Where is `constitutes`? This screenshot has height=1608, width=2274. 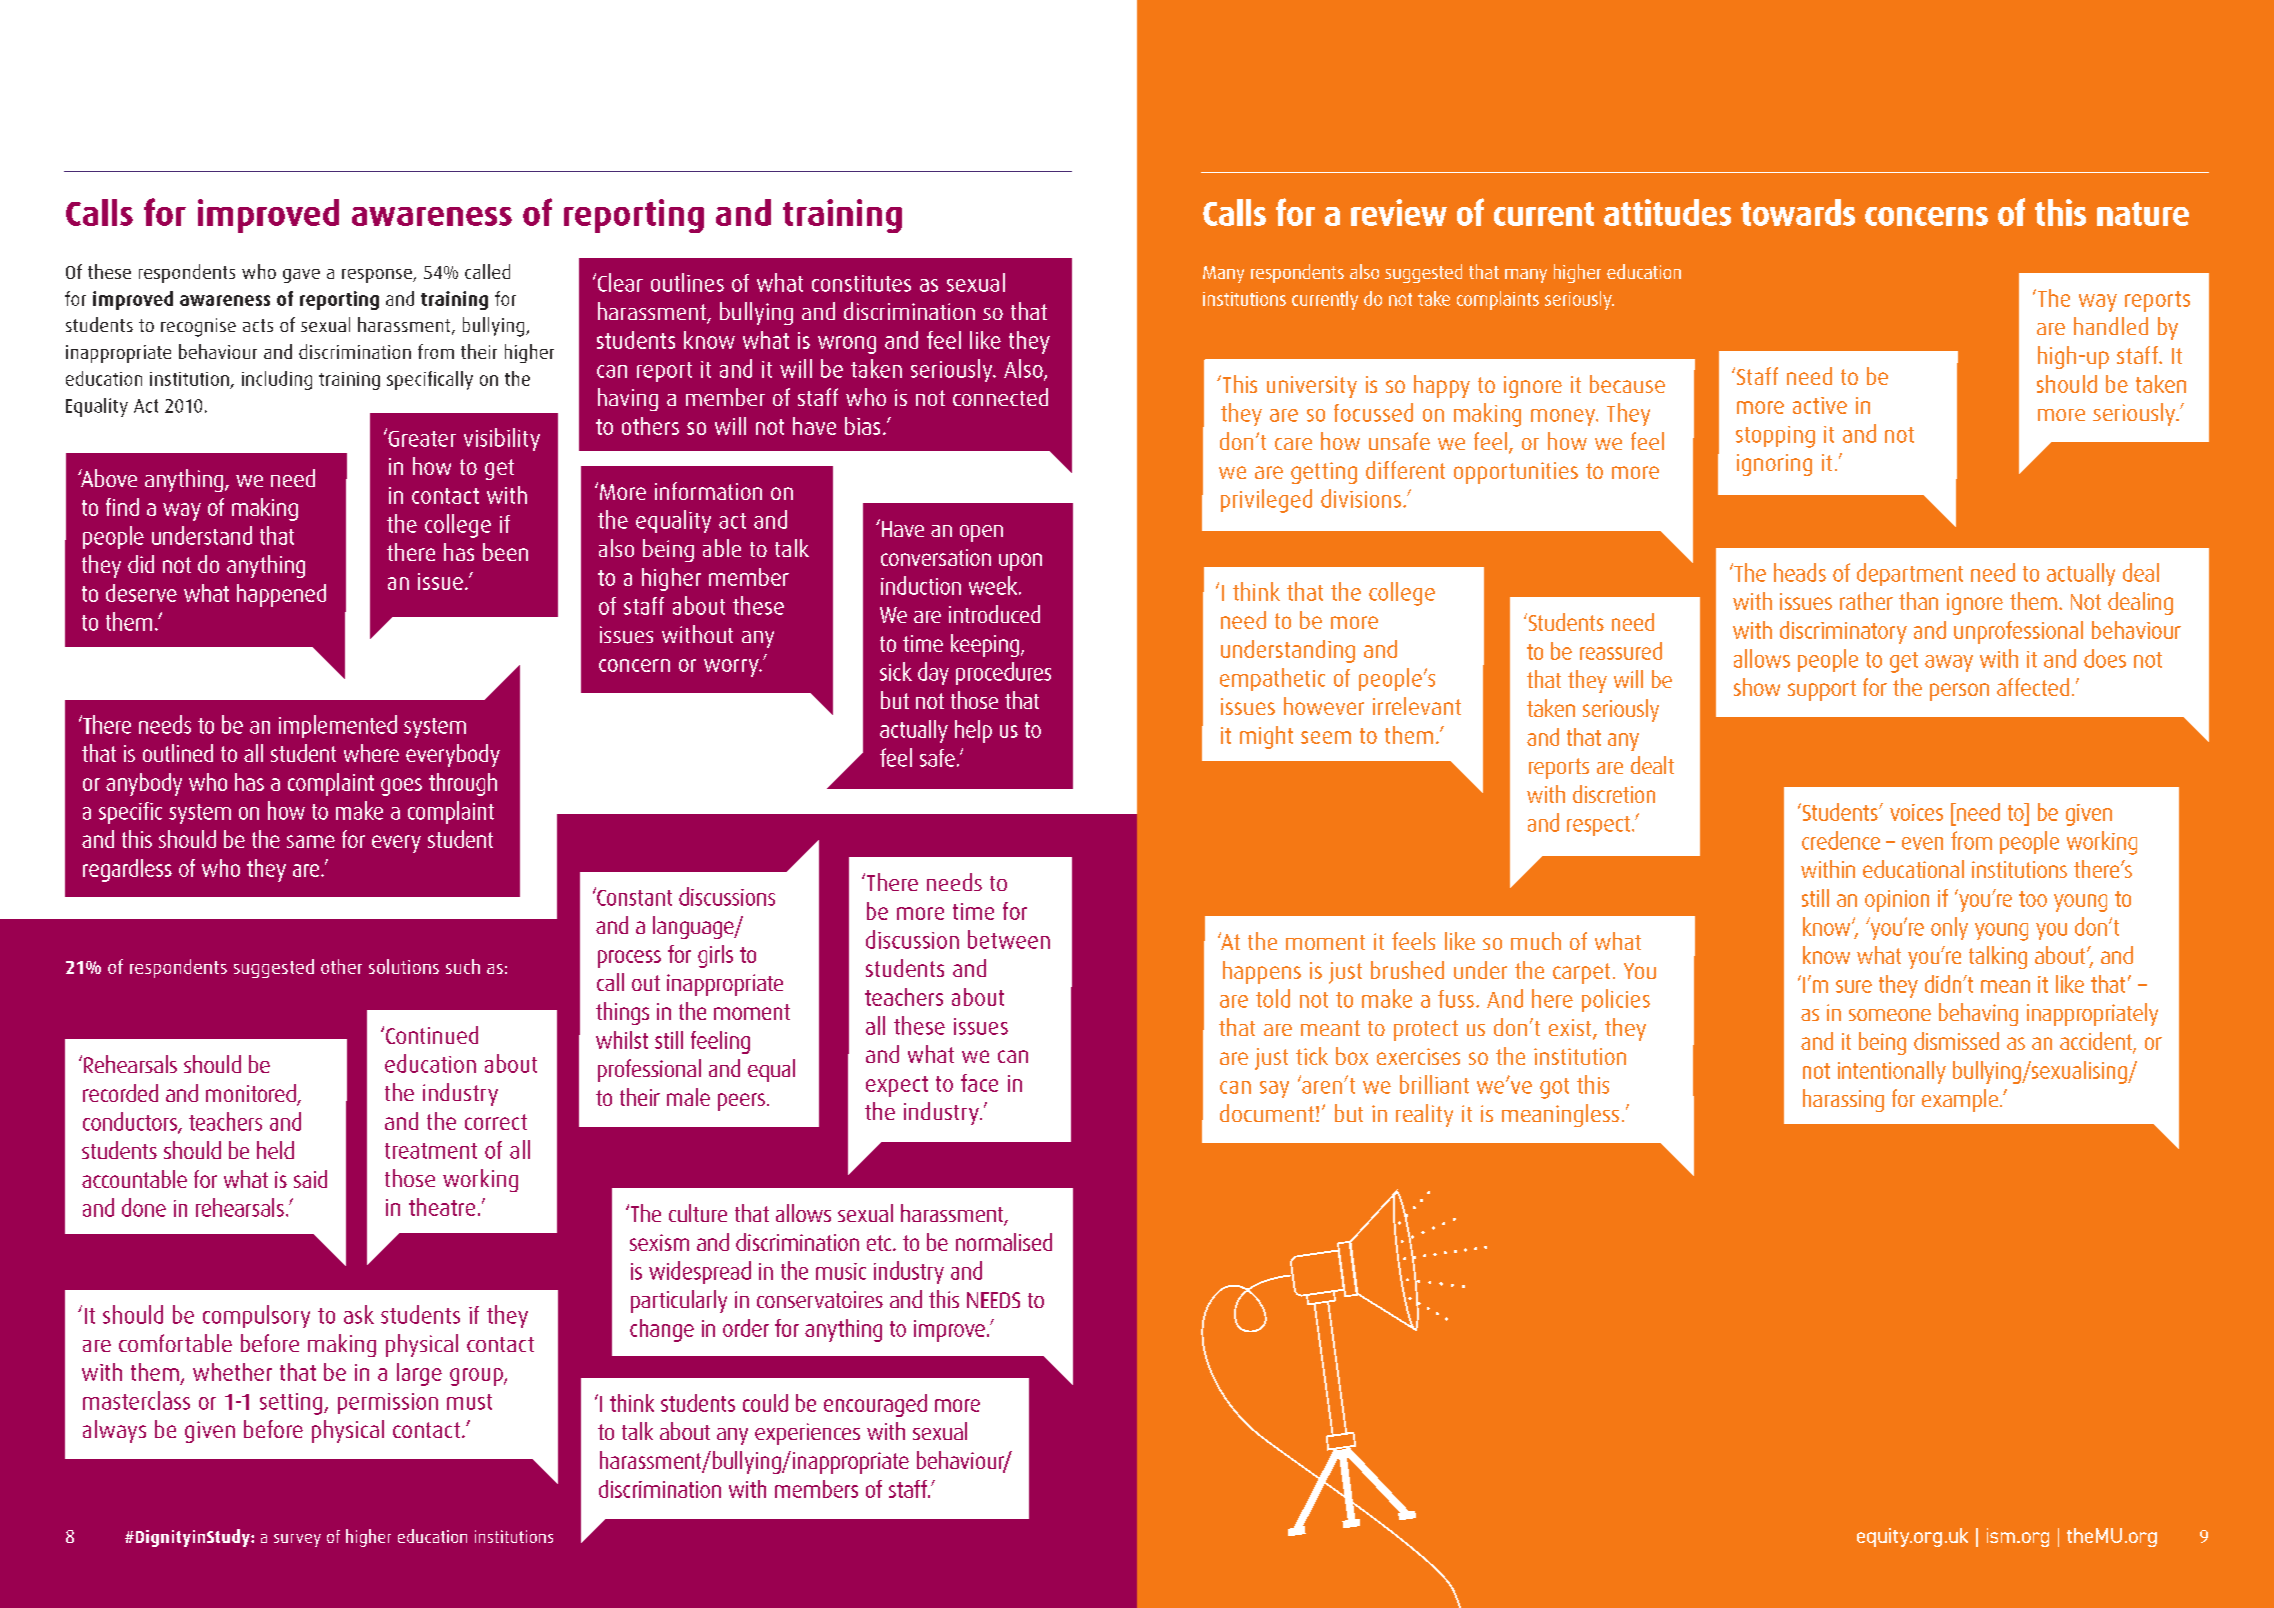
constitutes is located at coordinates (861, 283).
